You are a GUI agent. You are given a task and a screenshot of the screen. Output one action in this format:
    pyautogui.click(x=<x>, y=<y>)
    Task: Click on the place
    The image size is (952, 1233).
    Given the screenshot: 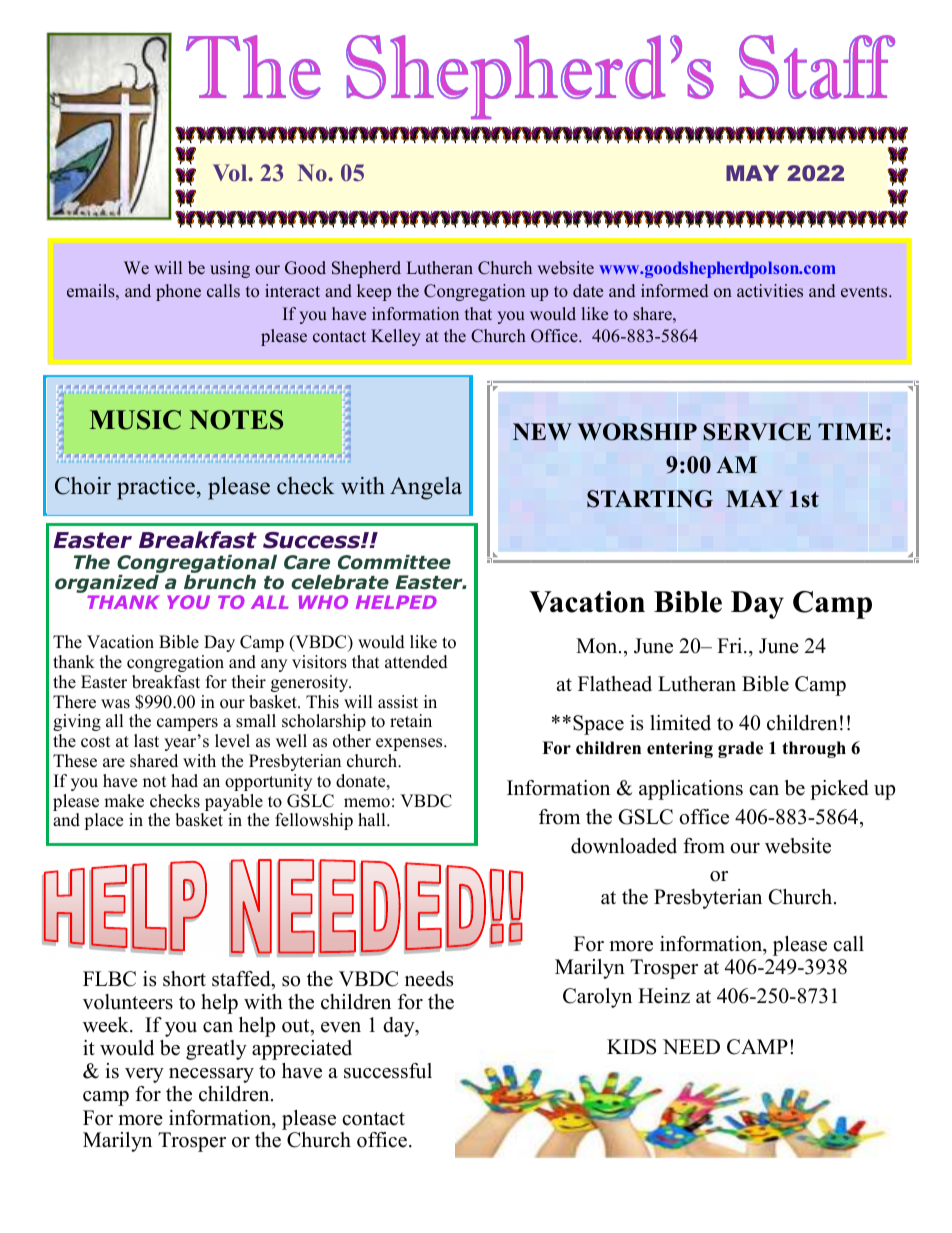 What is the action you would take?
    pyautogui.click(x=103, y=821)
